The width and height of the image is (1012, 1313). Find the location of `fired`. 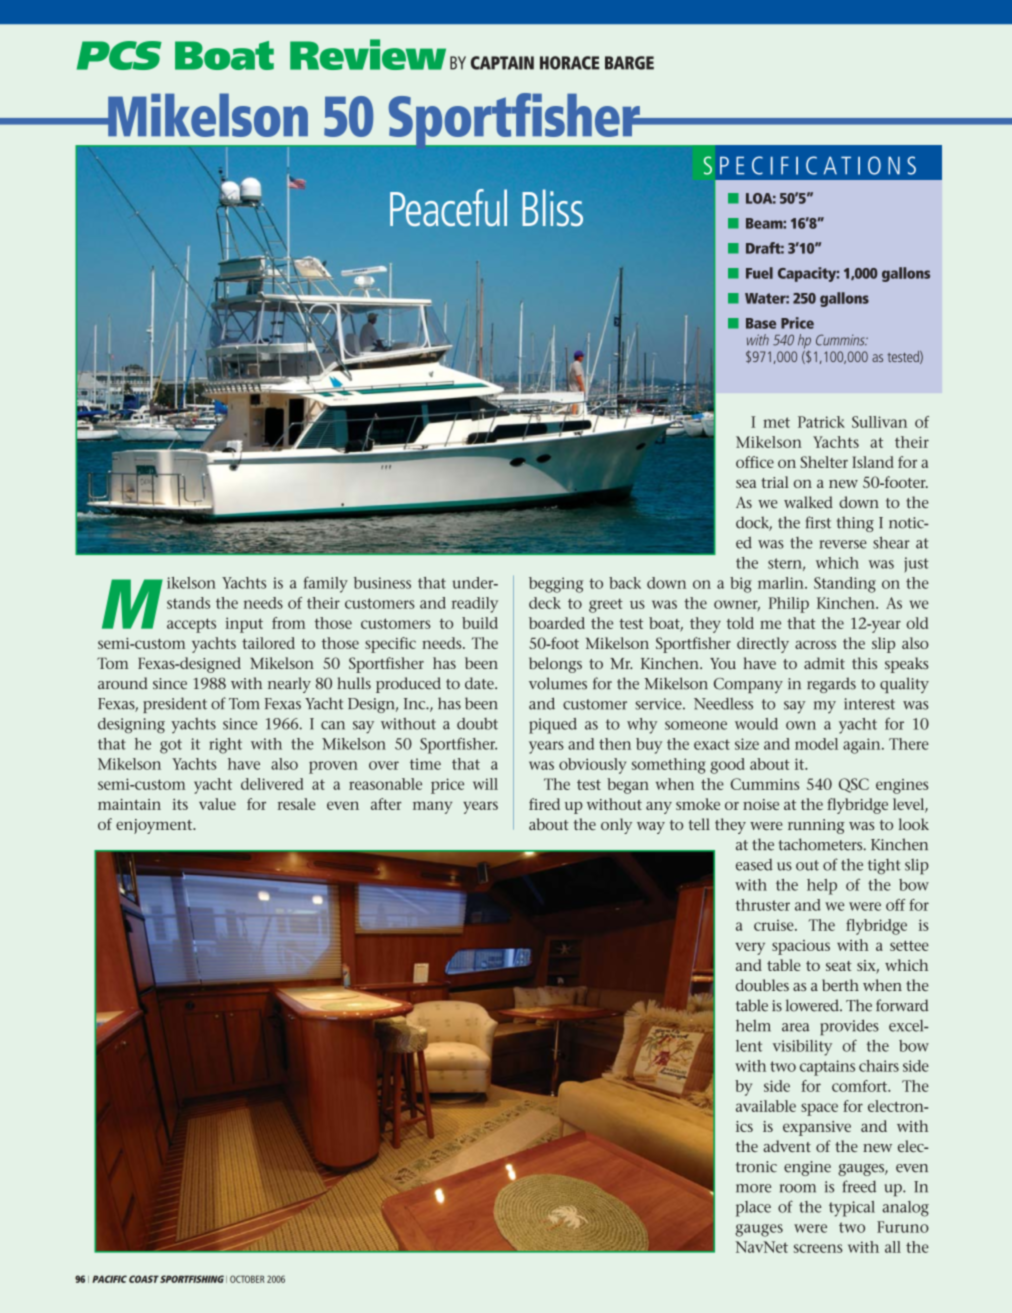

fired is located at coordinates (544, 804).
